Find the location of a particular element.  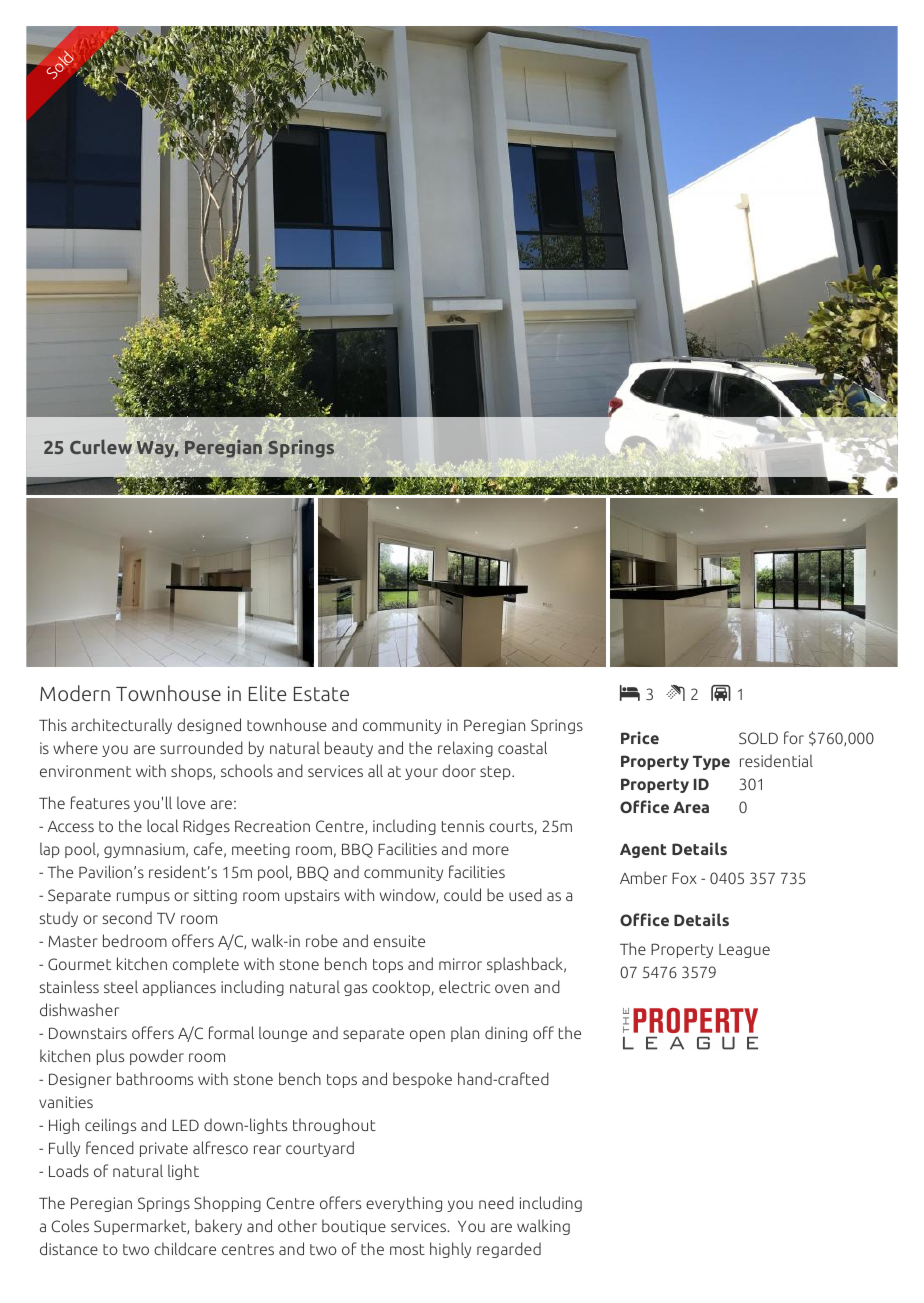

ceilings is located at coordinates (110, 1126).
